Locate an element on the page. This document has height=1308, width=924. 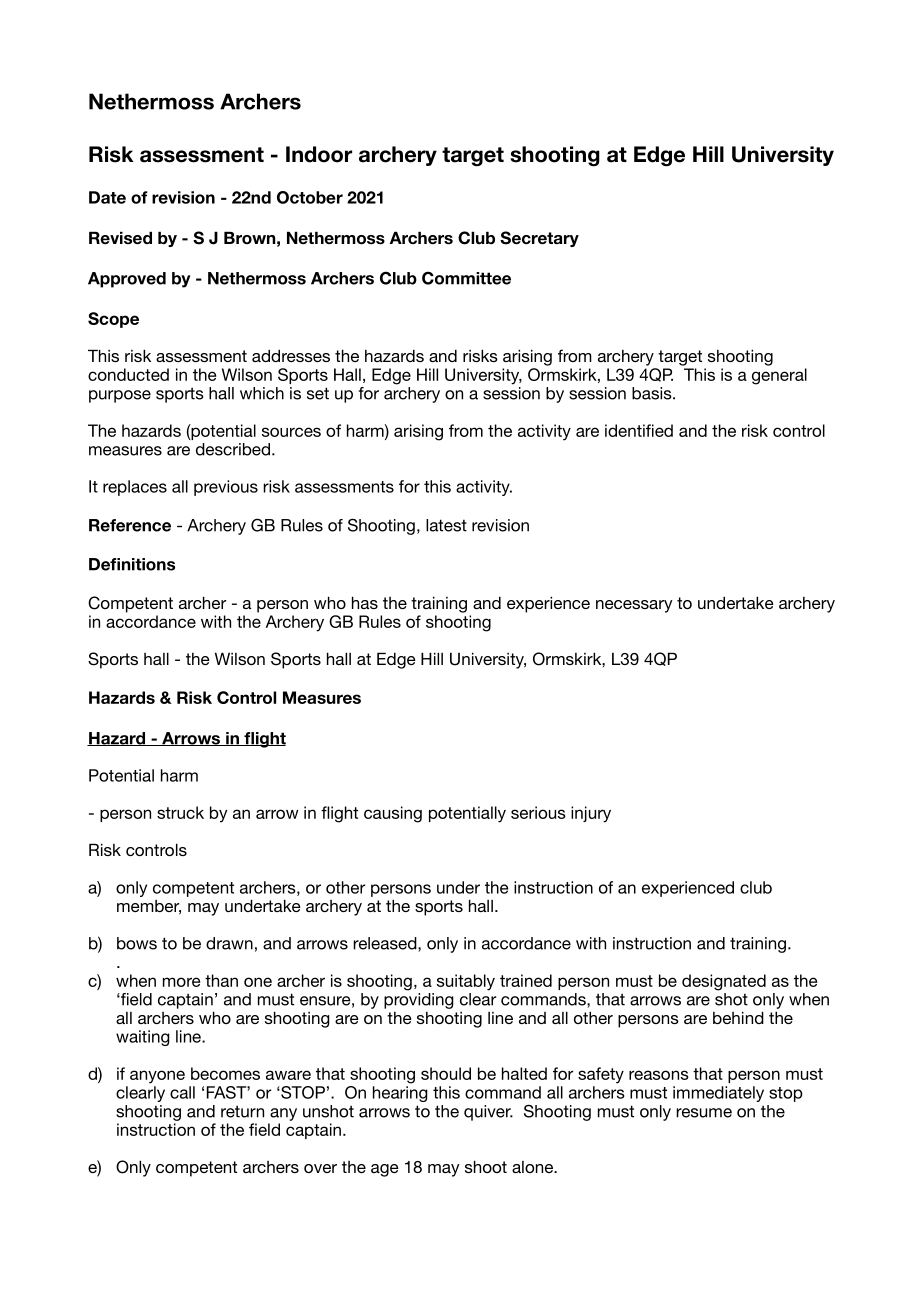
Committee is located at coordinates (466, 278).
